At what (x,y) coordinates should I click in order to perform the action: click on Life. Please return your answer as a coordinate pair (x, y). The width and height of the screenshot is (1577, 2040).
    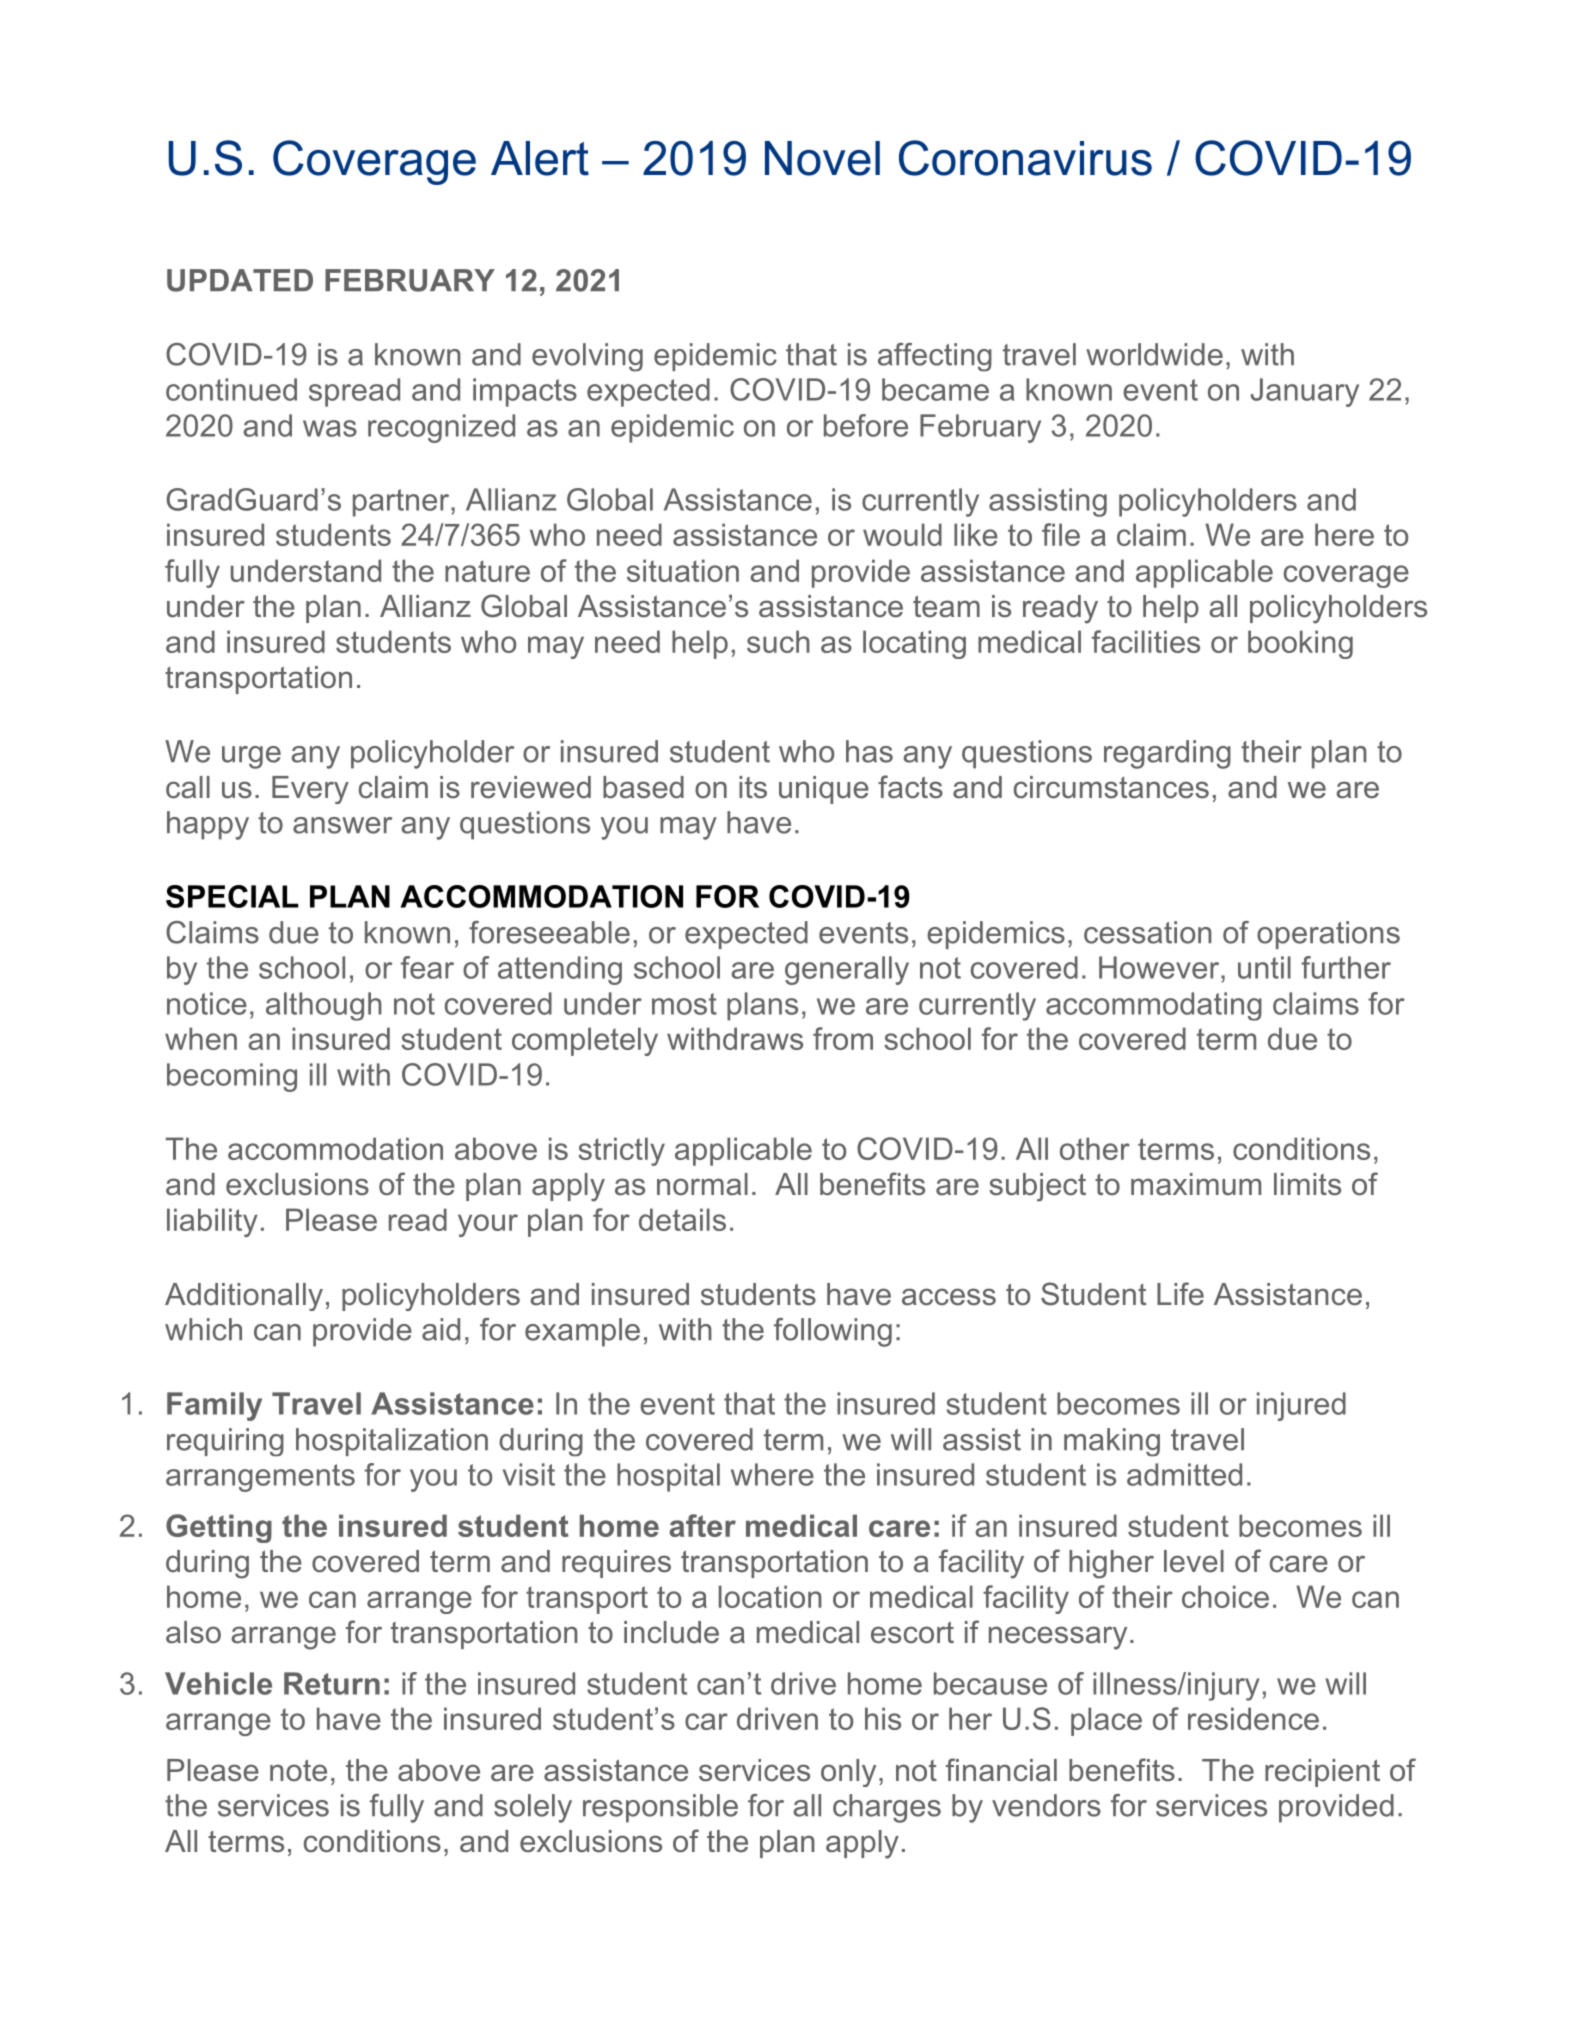
    Looking at the image, I should click on (1180, 1294).
